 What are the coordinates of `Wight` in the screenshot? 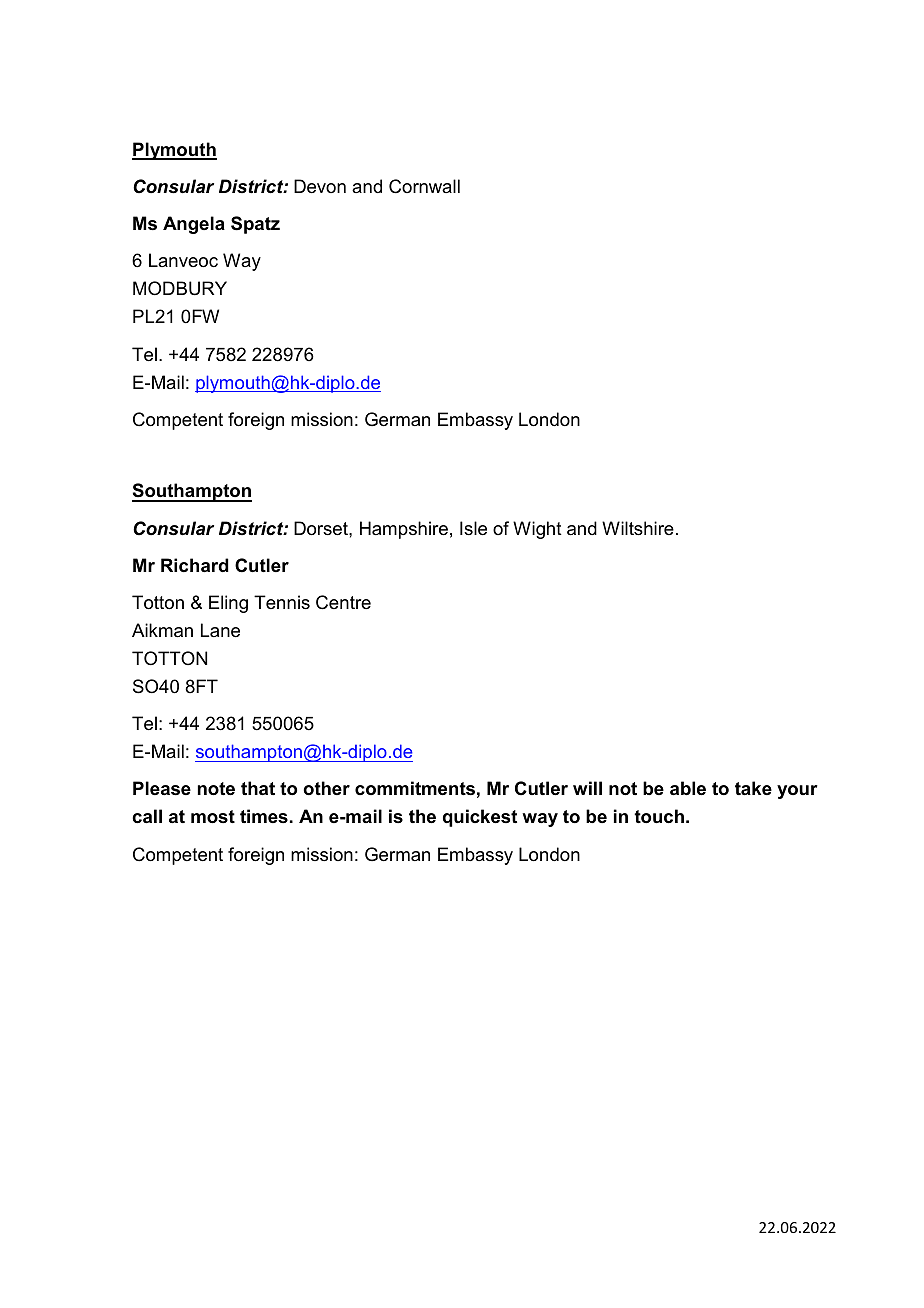 It's located at (537, 530).
